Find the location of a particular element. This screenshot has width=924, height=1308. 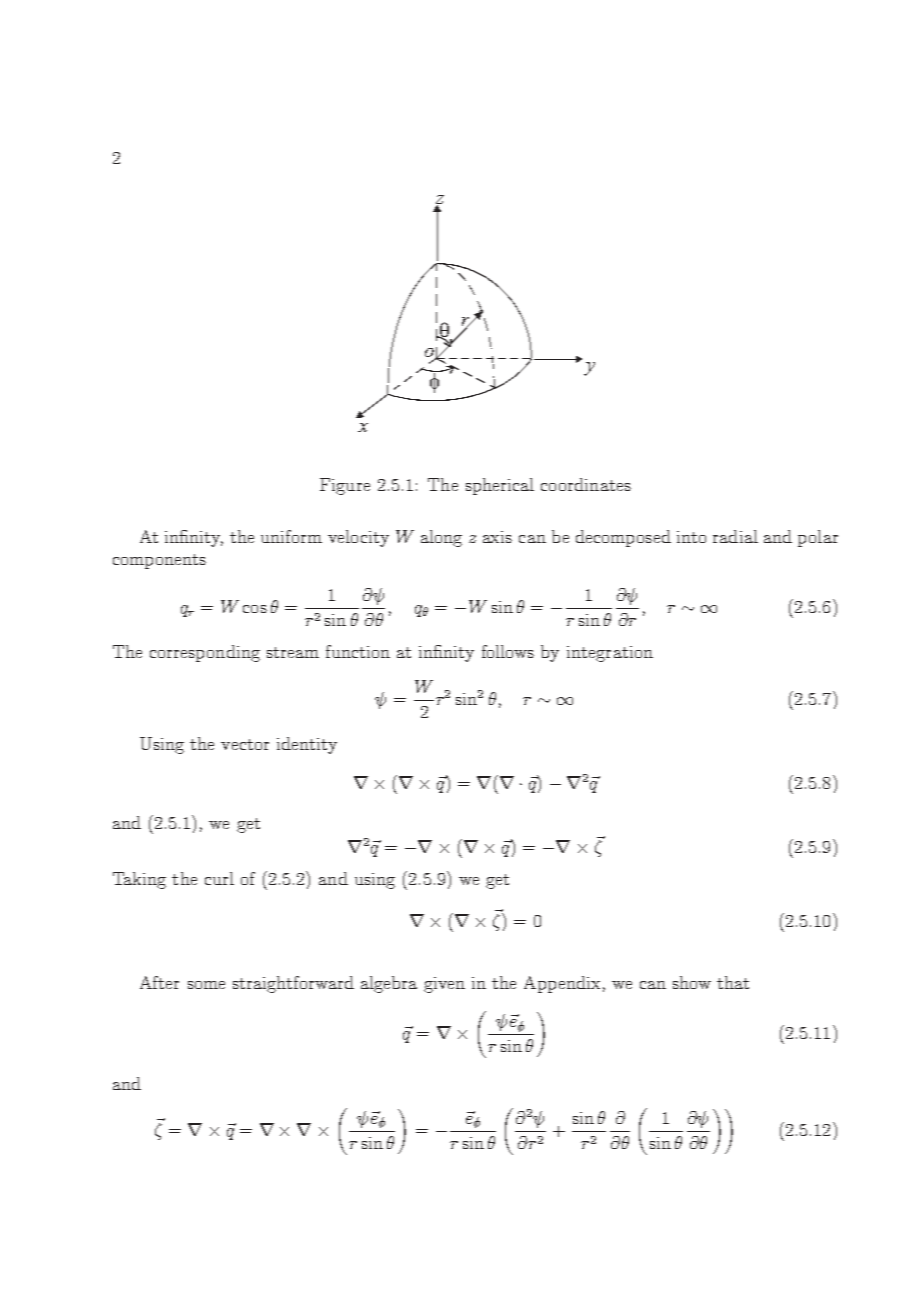

some is located at coordinates (206, 985).
